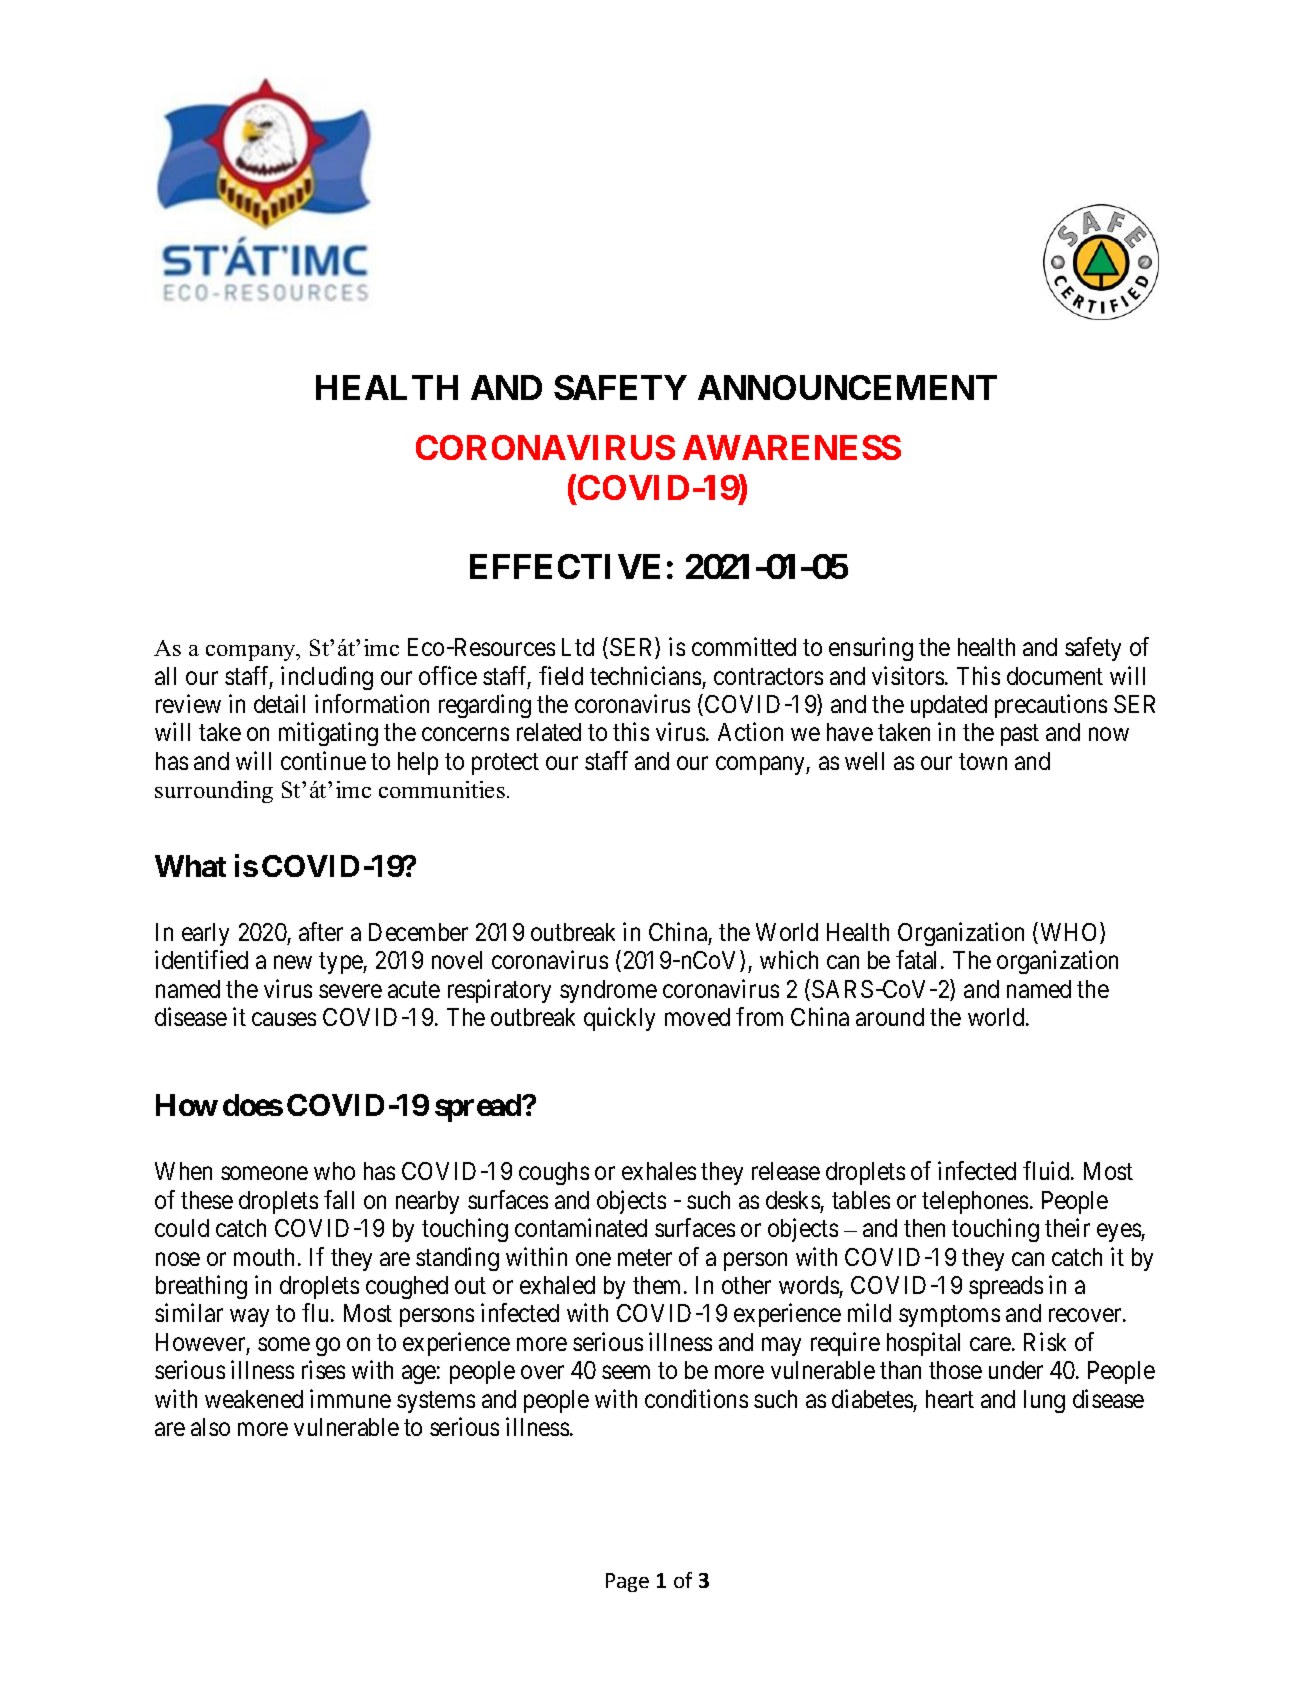 The width and height of the screenshot is (1314, 1700). Describe the element at coordinates (627, 1582) in the screenshot. I see `Page` at that location.
